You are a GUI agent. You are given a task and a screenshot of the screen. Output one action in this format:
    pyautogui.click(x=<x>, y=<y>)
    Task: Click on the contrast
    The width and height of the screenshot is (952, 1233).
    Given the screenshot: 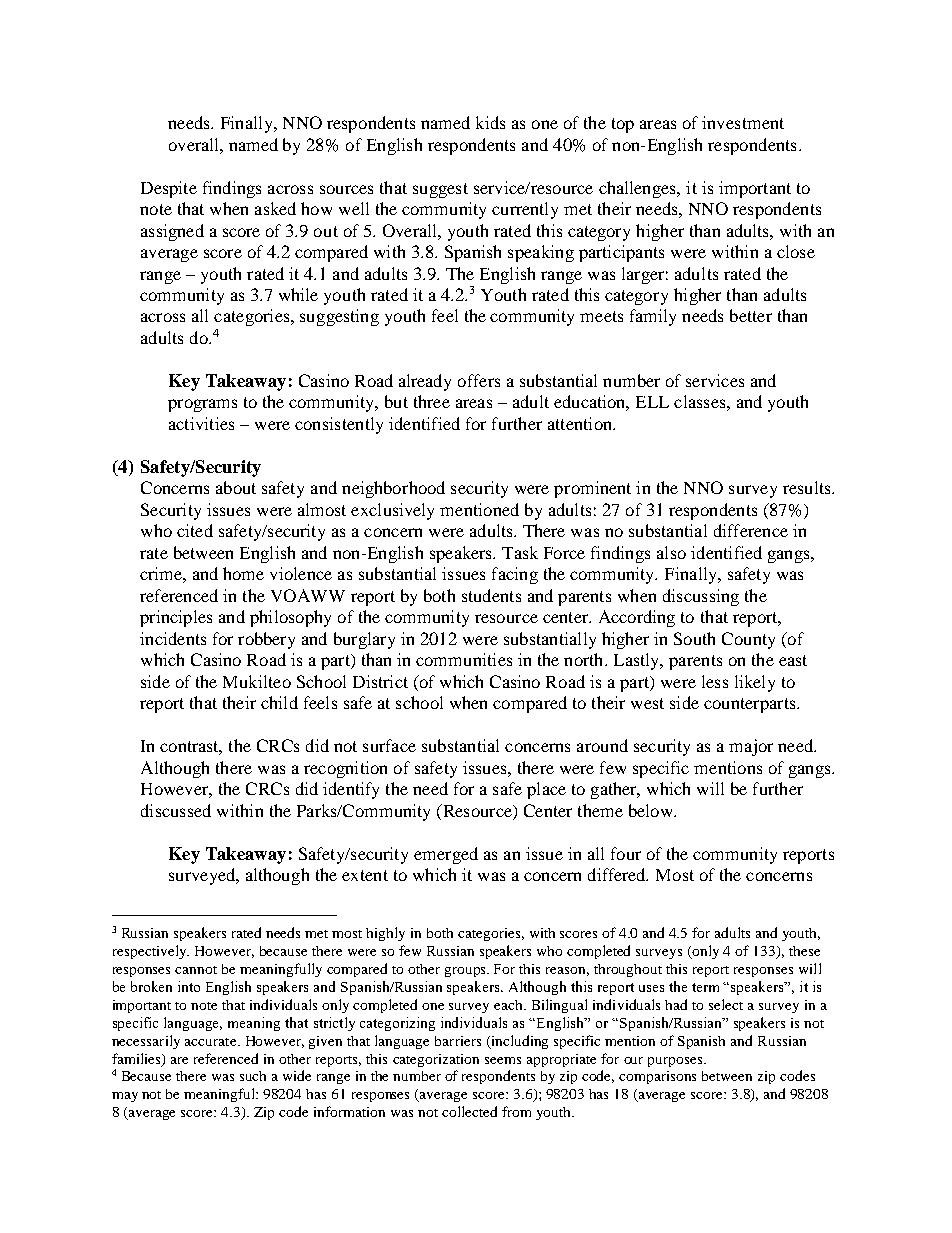 What is the action you would take?
    pyautogui.click(x=191, y=748)
